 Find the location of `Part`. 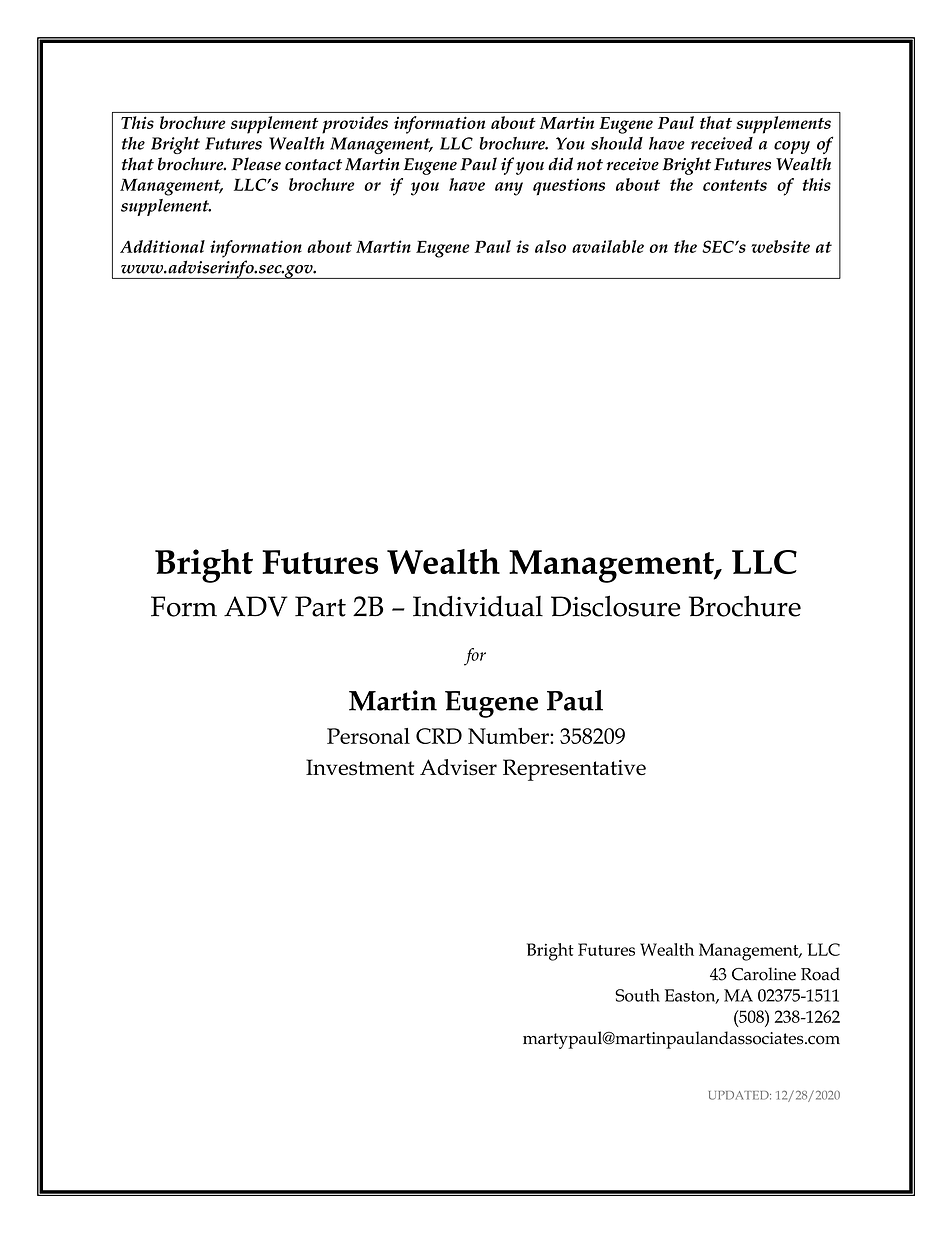

Part is located at coordinates (320, 606).
